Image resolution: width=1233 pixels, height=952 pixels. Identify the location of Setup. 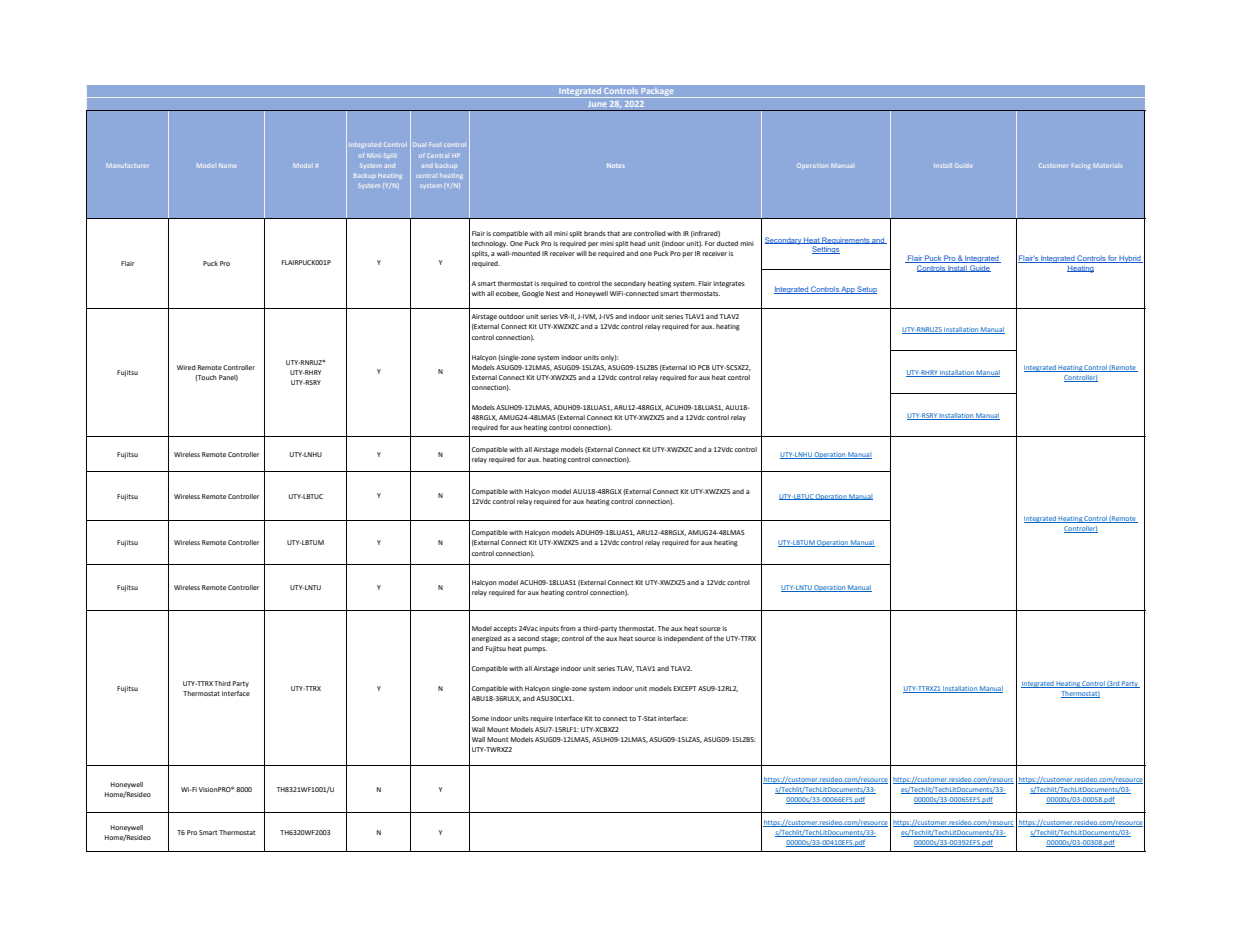
(866, 290).
